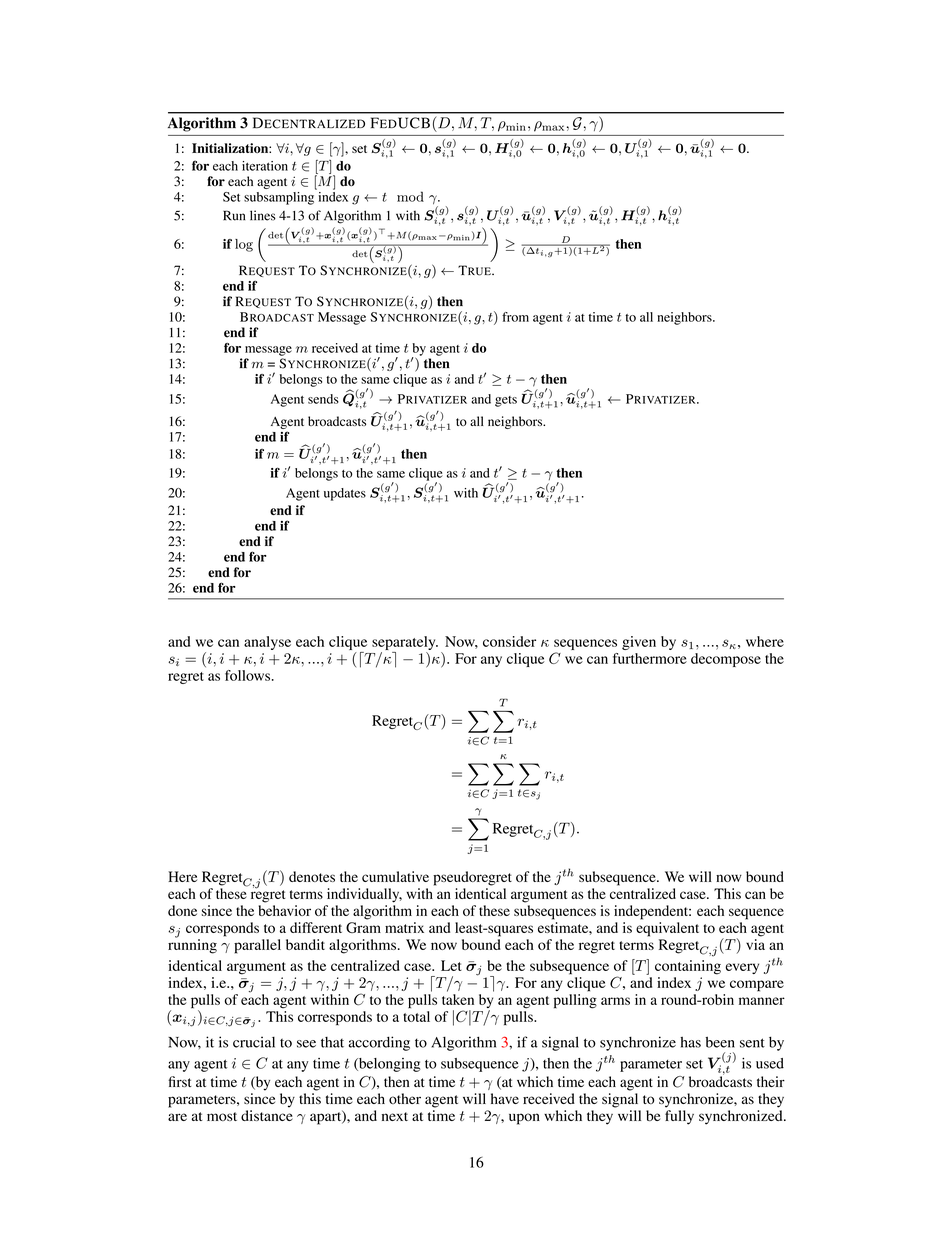  Describe the element at coordinates (726, 660) in the image. I see `decompose` at that location.
